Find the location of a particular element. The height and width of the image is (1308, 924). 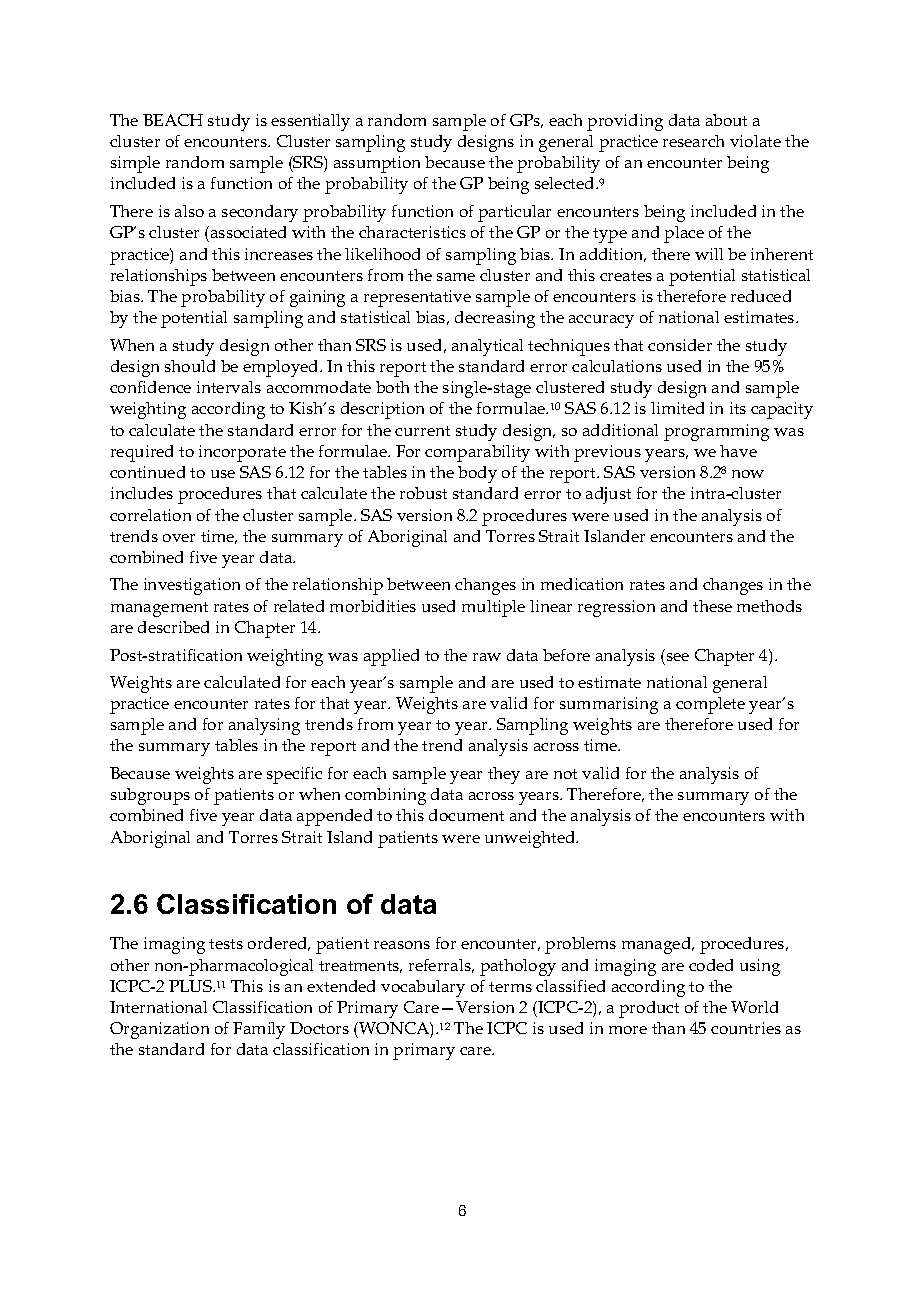

assumption is located at coordinates (377, 164).
